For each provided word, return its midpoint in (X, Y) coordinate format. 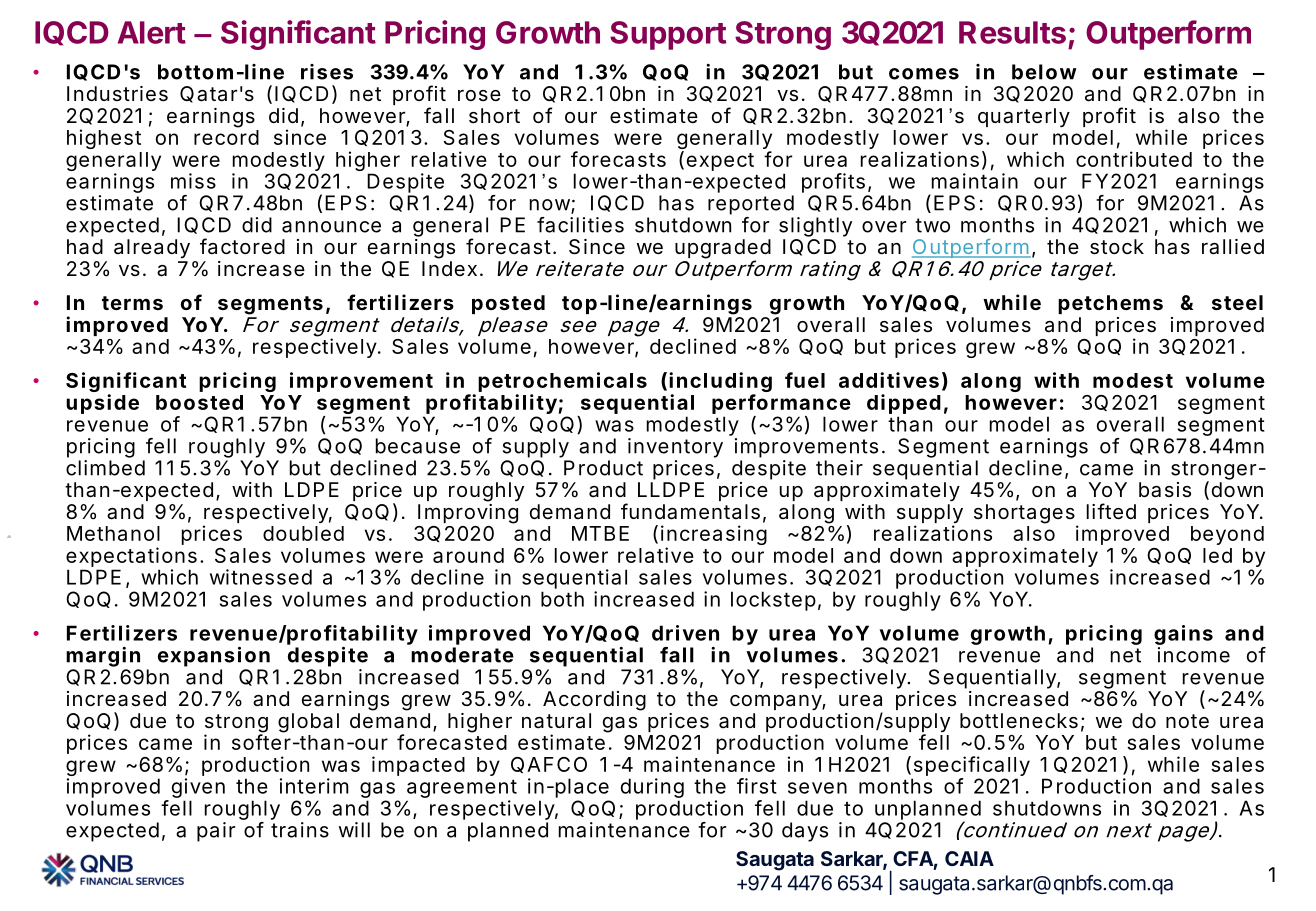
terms (132, 303)
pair (216, 832)
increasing (714, 536)
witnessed (261, 577)
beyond (1227, 535)
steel (1237, 302)
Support (668, 35)
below (1044, 72)
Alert (152, 32)
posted (508, 304)
